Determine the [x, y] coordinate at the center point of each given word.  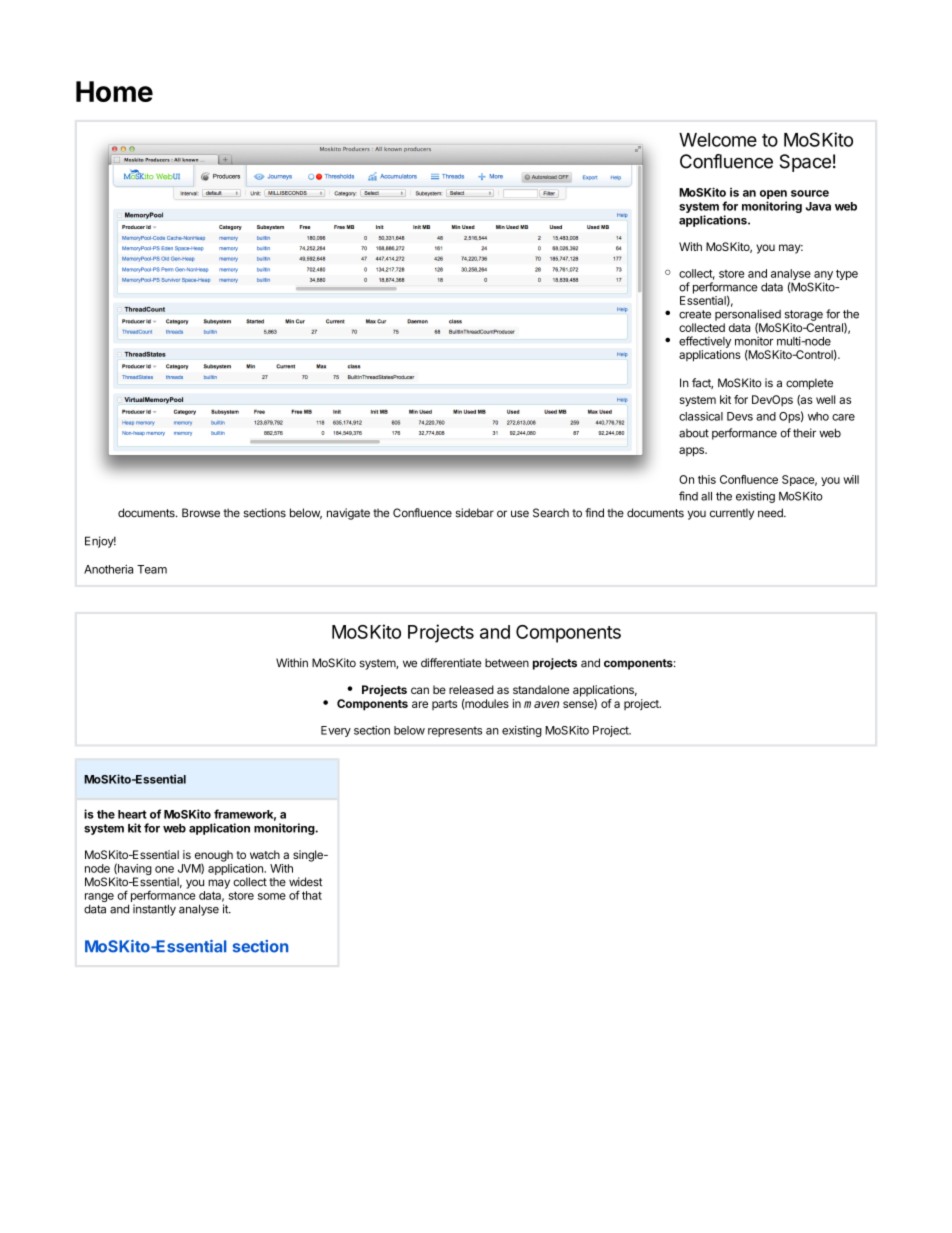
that [312, 895]
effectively [705, 342]
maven [541, 704]
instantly [154, 910]
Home [114, 91]
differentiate [451, 663]
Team [152, 569]
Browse [201, 513]
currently [732, 514]
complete [809, 384]
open [773, 196]
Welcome [718, 140]
